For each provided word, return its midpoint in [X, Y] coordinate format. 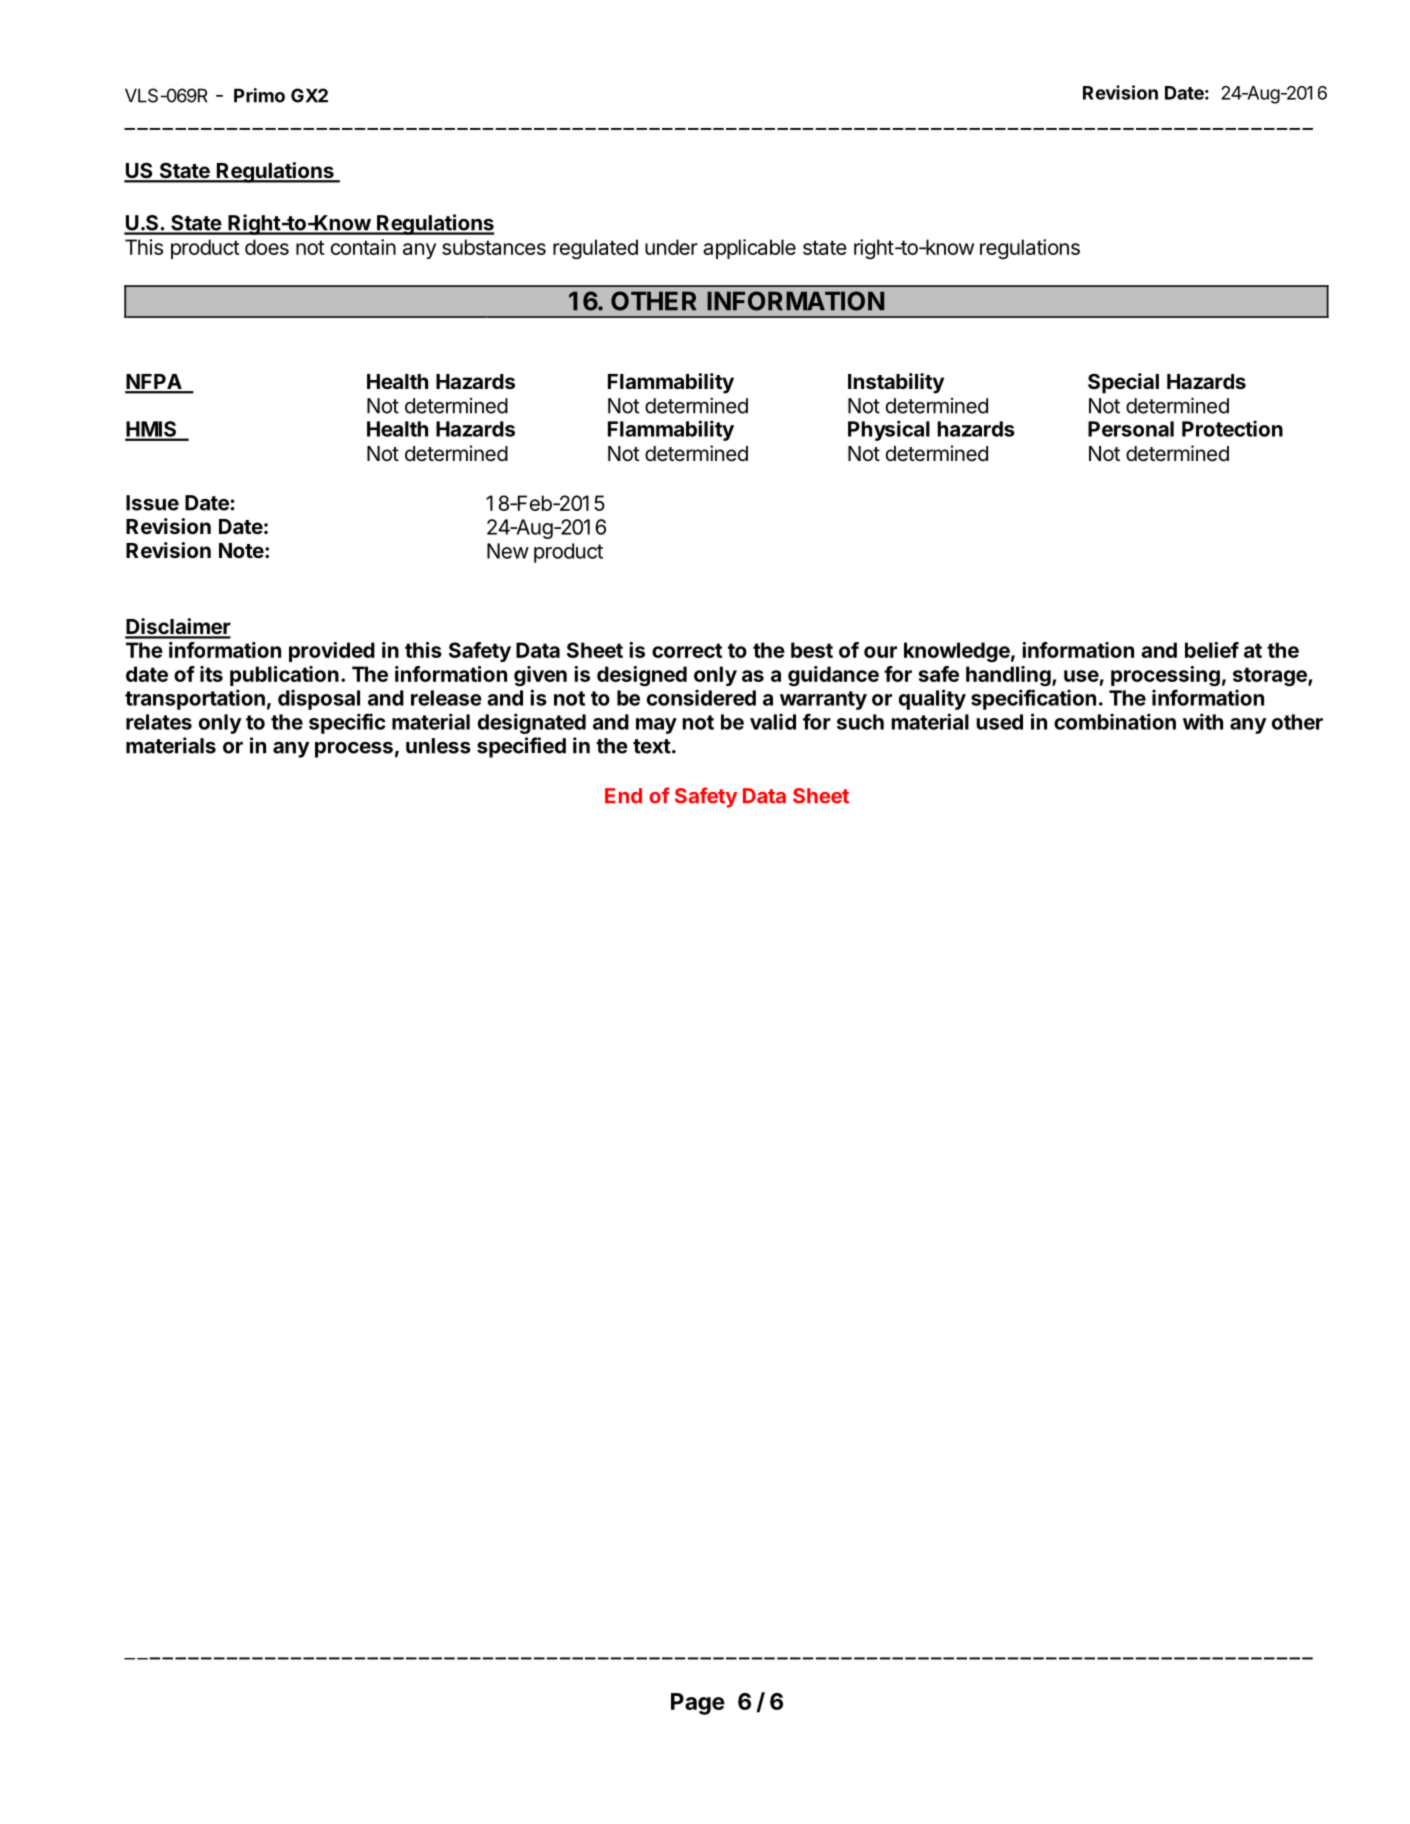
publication [284, 676]
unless [438, 746]
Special [1123, 383]
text [652, 746]
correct [687, 650]
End [623, 796]
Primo [259, 95]
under [671, 247]
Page [698, 1704]
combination [1115, 721]
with [1203, 721]
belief [1212, 650]
